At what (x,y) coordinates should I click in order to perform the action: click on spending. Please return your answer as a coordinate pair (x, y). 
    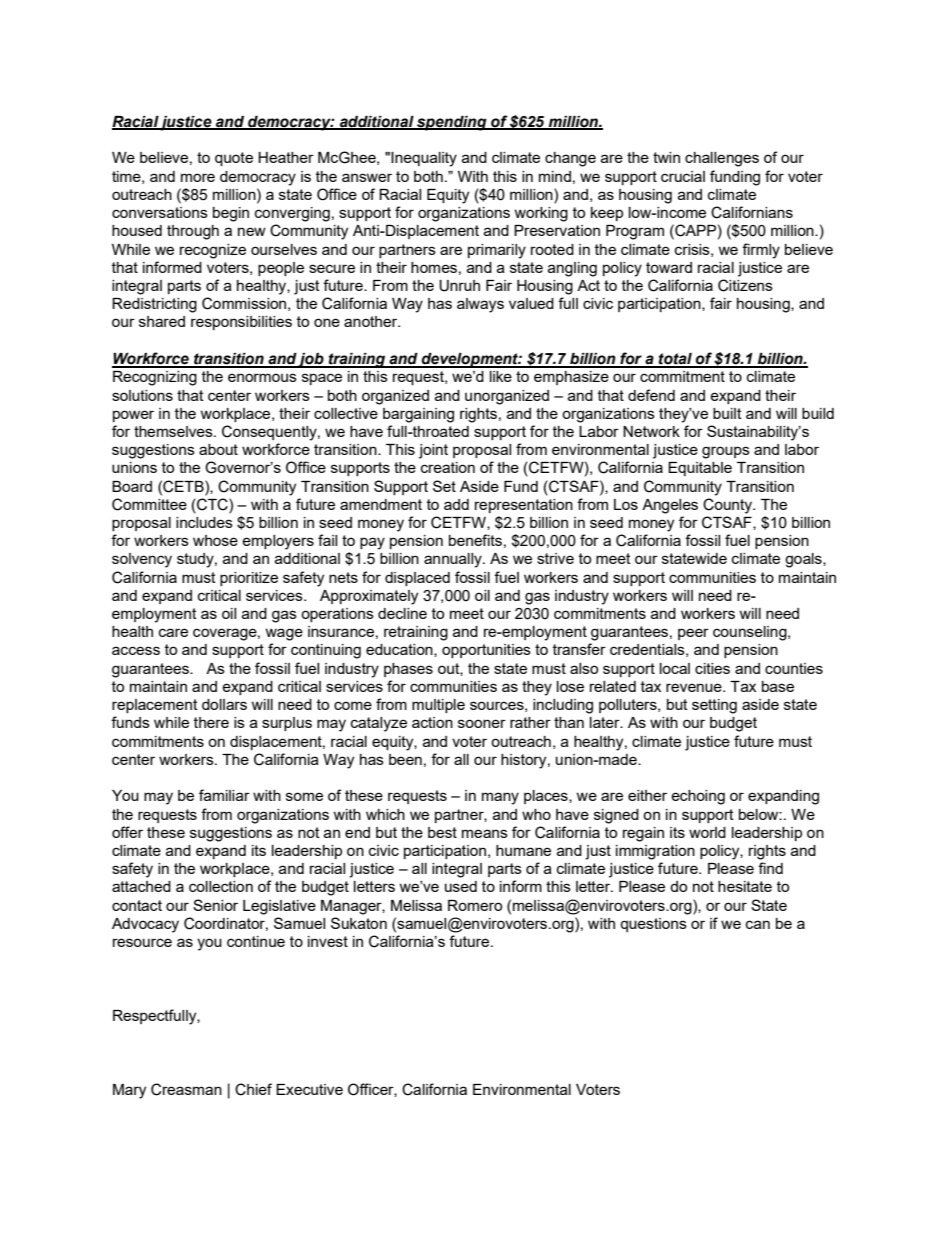
    Looking at the image, I should click on (452, 123).
